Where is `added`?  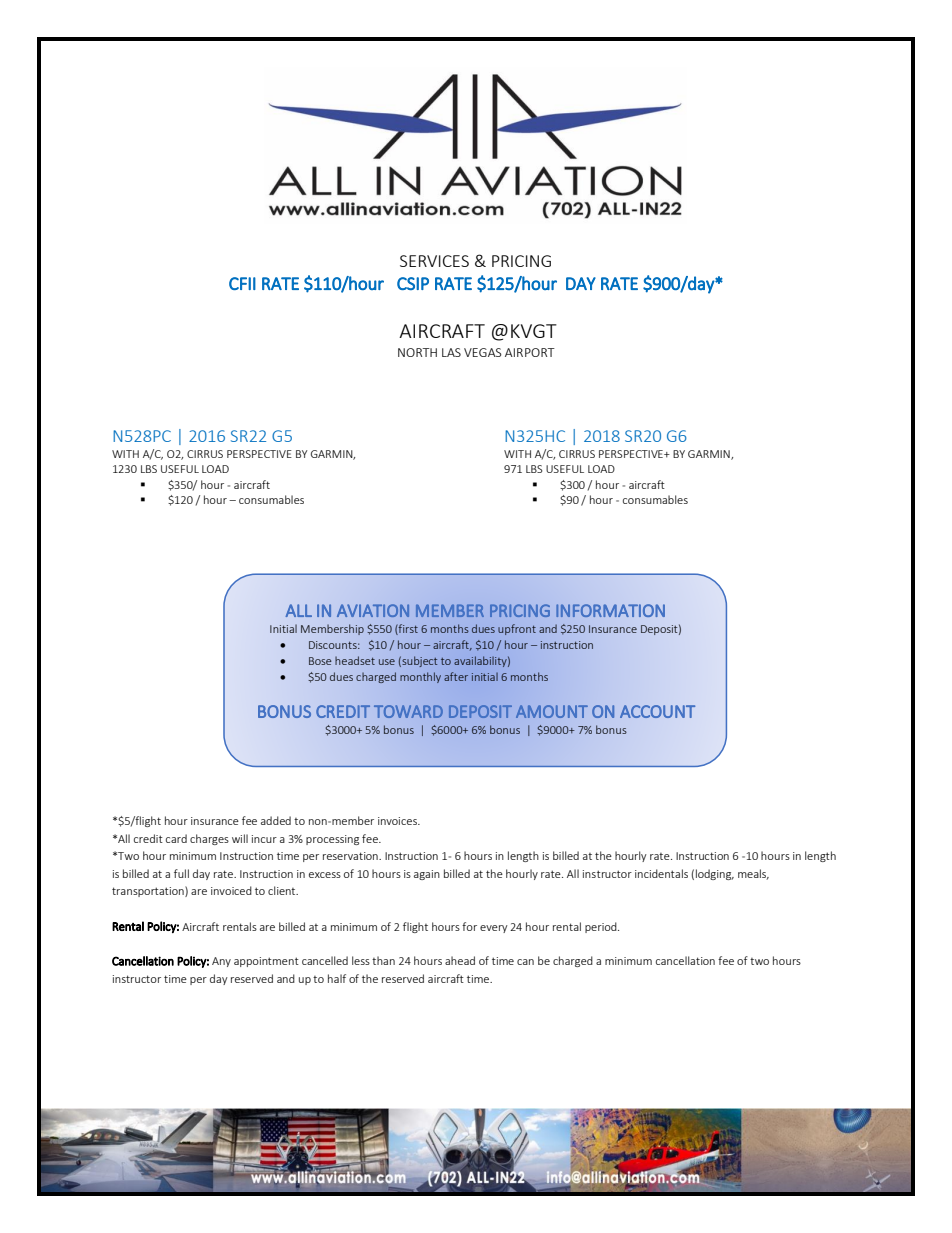
added is located at coordinates (276, 820).
